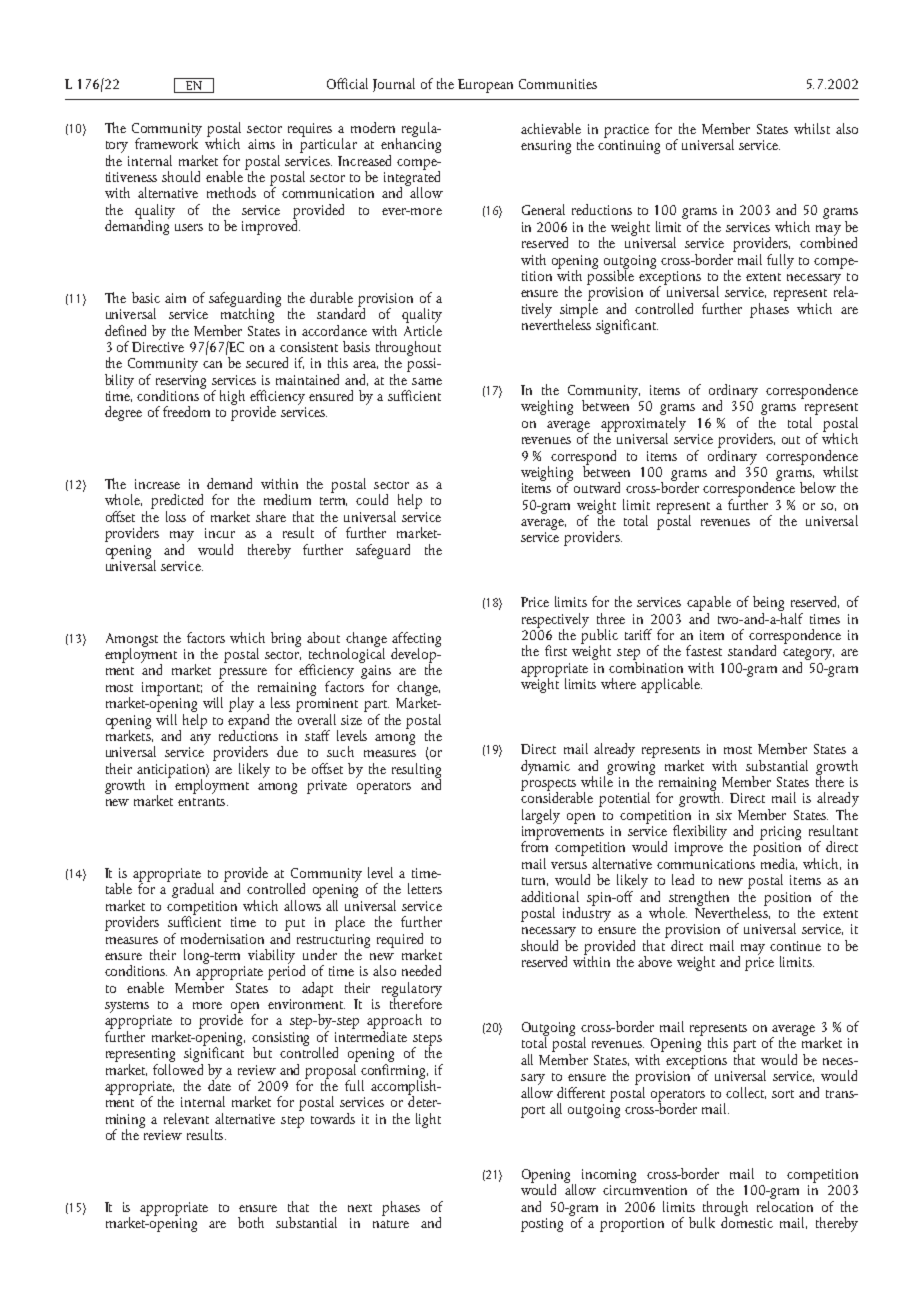 The width and height of the screenshot is (924, 1307). What do you see at coordinates (828, 241) in the screenshot?
I see `combined` at bounding box center [828, 241].
